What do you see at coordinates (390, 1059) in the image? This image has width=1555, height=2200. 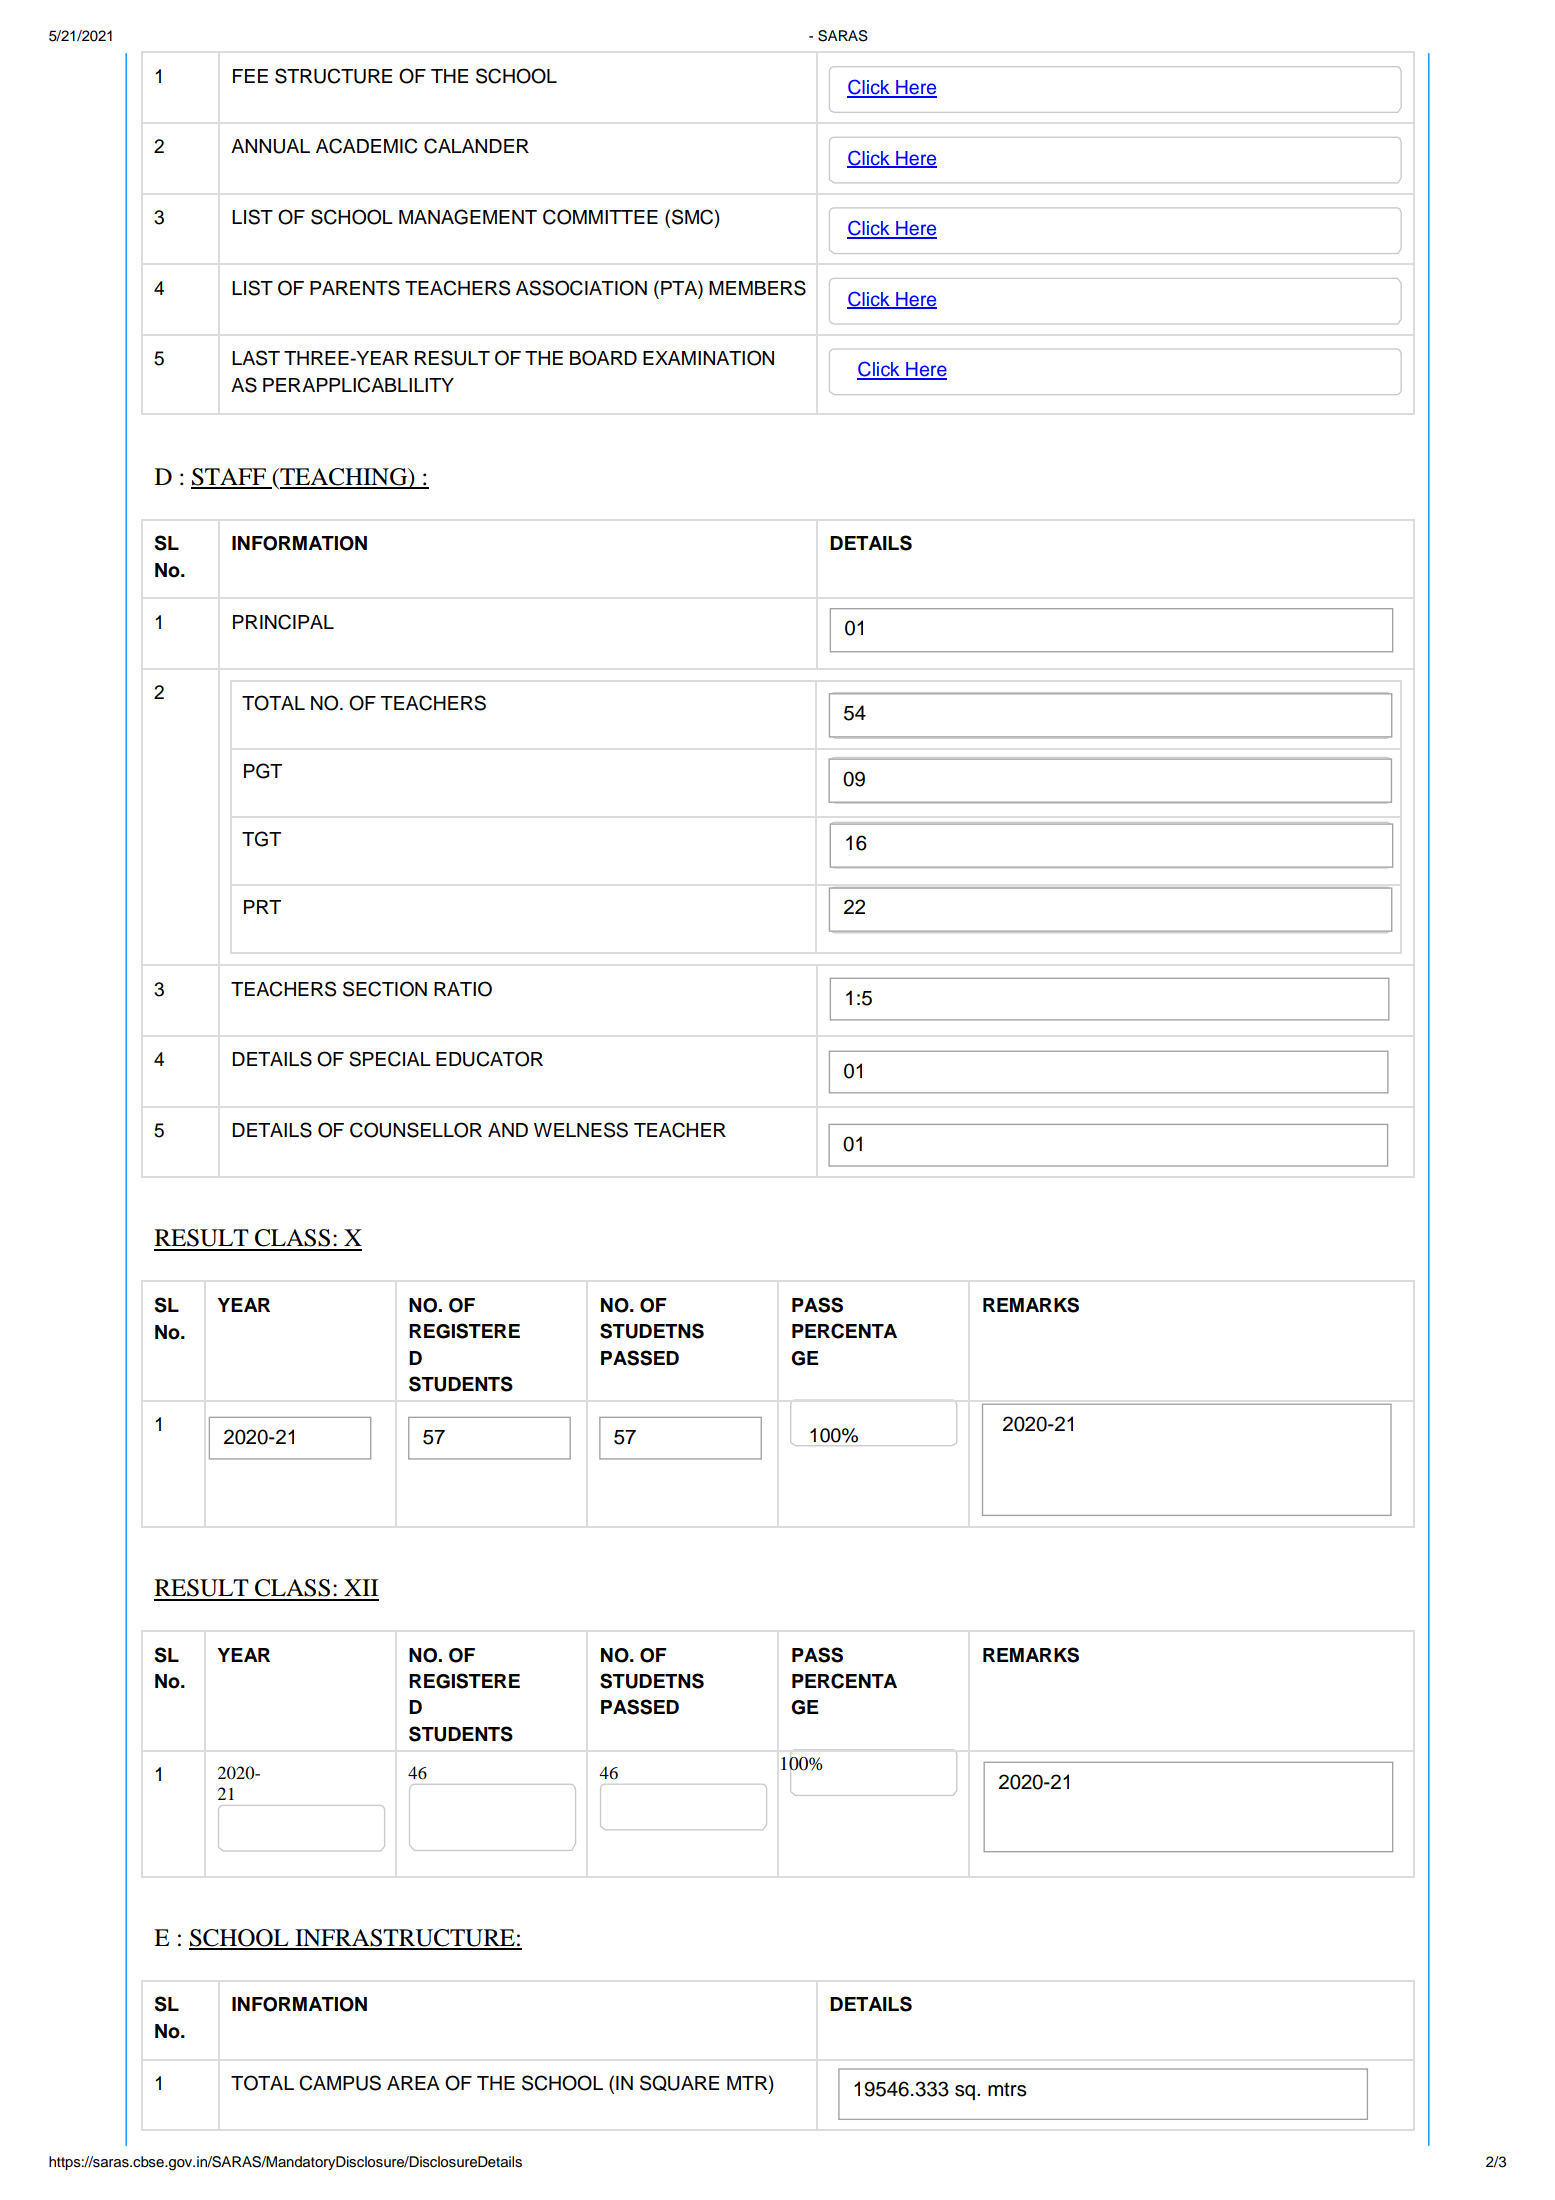 I see `SPECIAL` at bounding box center [390, 1059].
